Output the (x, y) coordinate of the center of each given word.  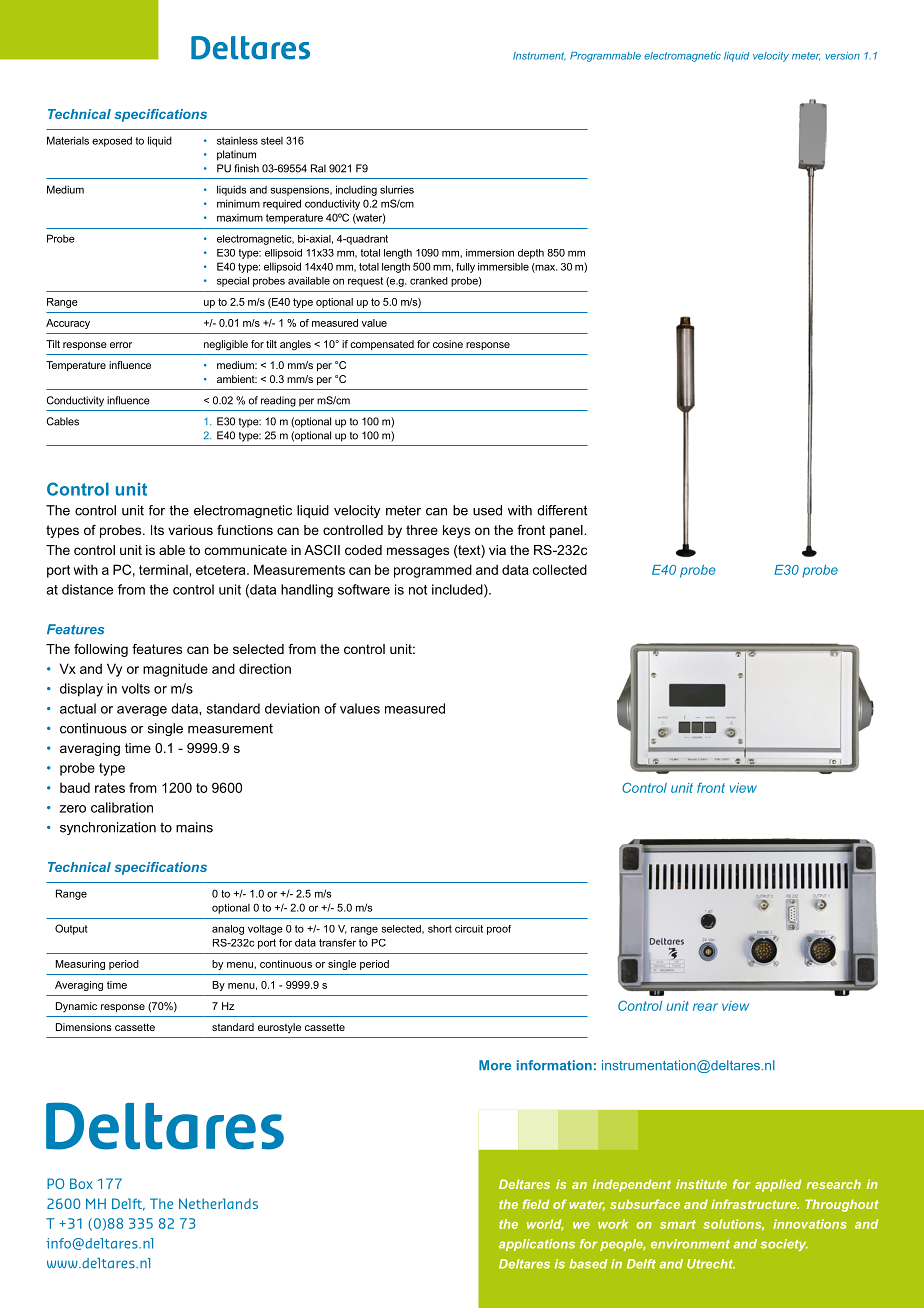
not (418, 590)
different (562, 510)
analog (228, 930)
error (121, 345)
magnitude (175, 670)
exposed (112, 141)
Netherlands (218, 1203)
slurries (397, 189)
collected (560, 569)
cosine (448, 344)
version (843, 56)
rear (705, 1007)
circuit (469, 929)
